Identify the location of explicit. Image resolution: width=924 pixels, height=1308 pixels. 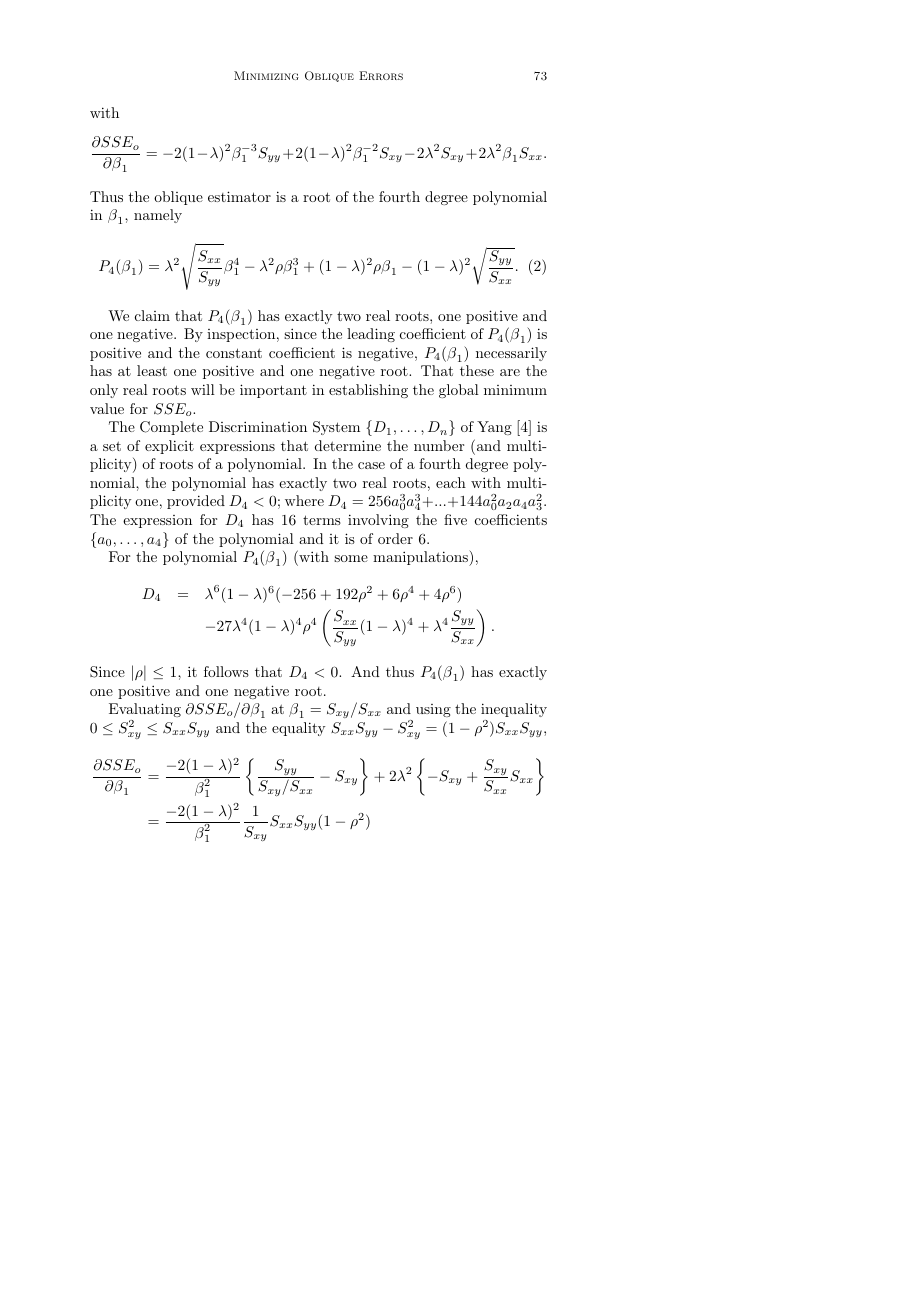
(169, 447).
